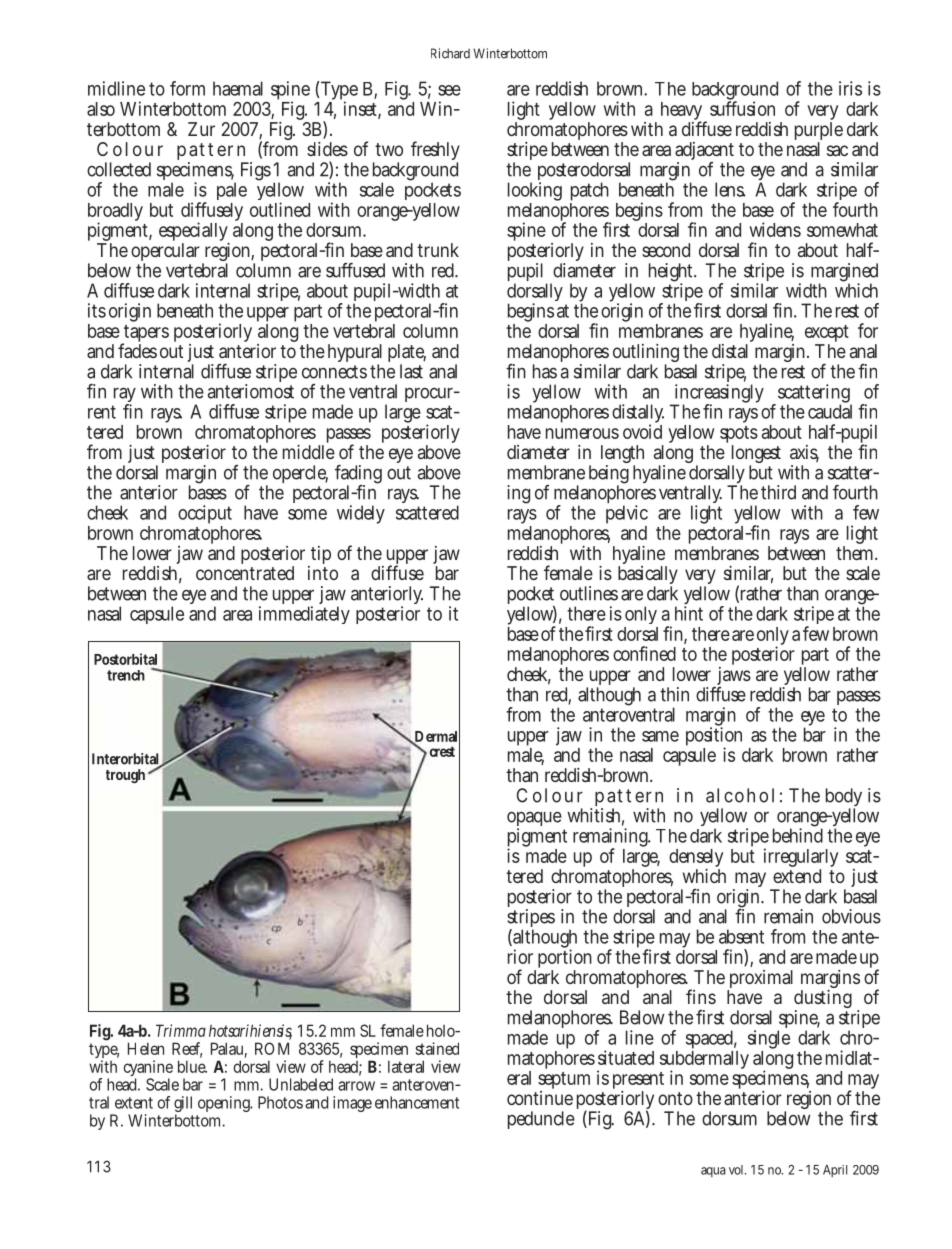  Describe the element at coordinates (536, 821) in the screenshot. I see `opaque` at that location.
